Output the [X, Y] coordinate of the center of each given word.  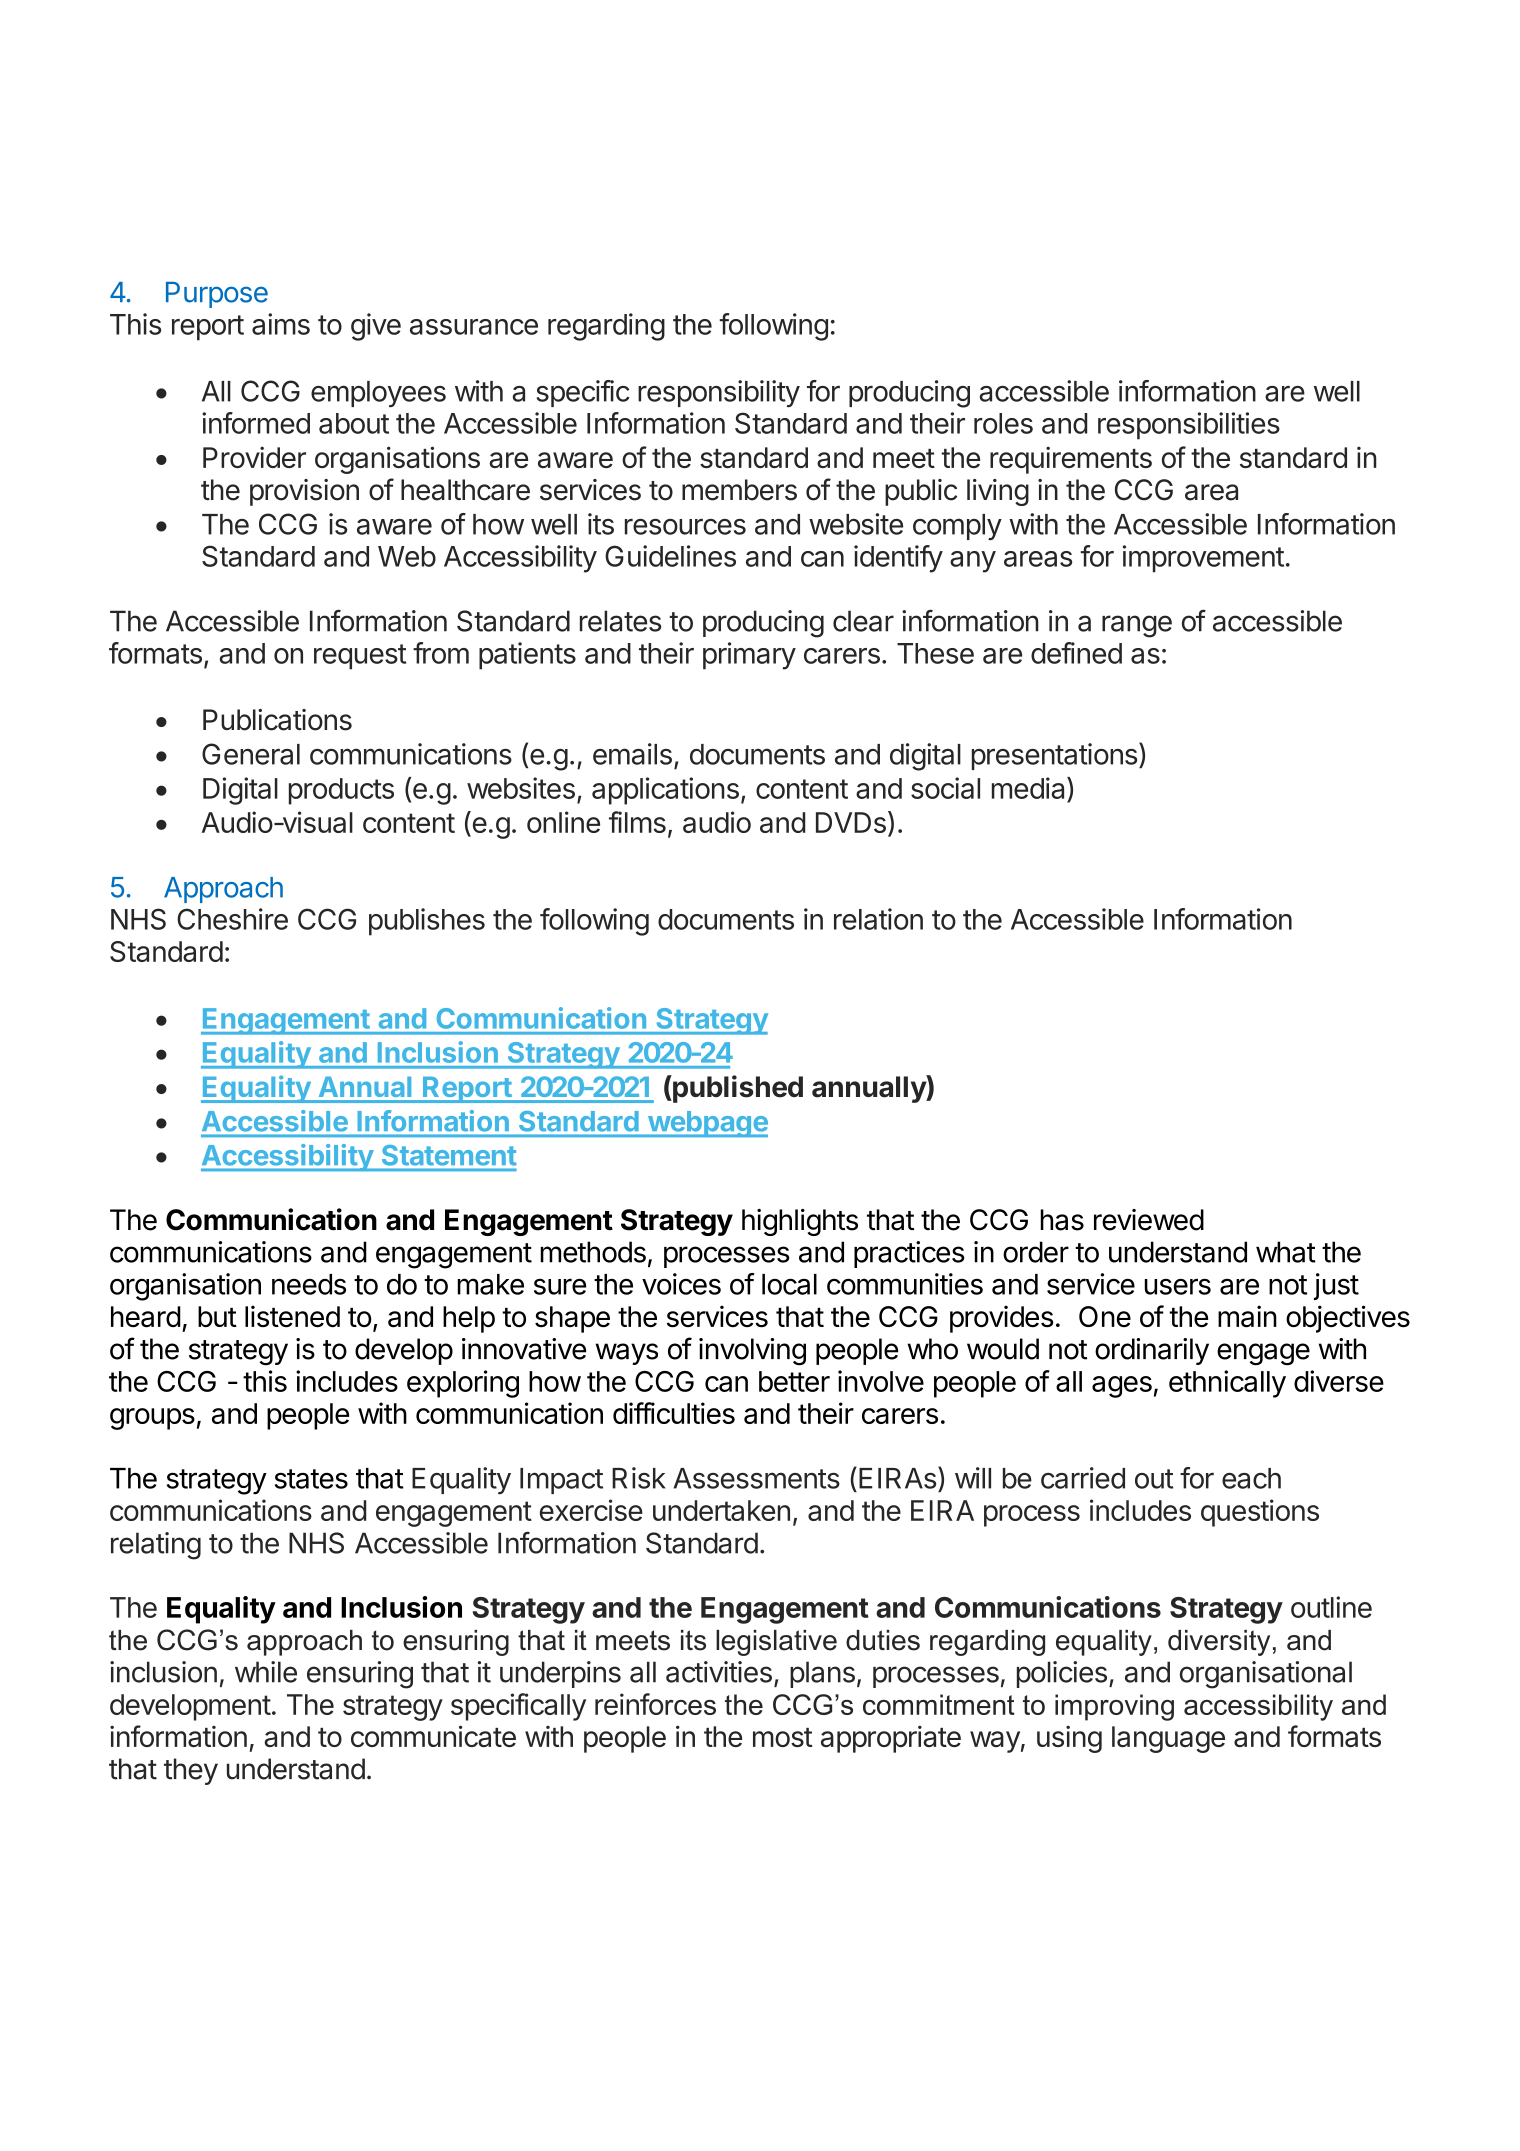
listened [292, 1316]
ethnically [1227, 1384]
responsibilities [1189, 426]
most [783, 1737]
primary [749, 656]
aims [281, 324]
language [1168, 1739]
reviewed [1149, 1220]
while [266, 1672]
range [1137, 626]
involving [752, 1352]
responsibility [719, 393]
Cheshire [232, 919]
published [737, 1089]
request [360, 657]
